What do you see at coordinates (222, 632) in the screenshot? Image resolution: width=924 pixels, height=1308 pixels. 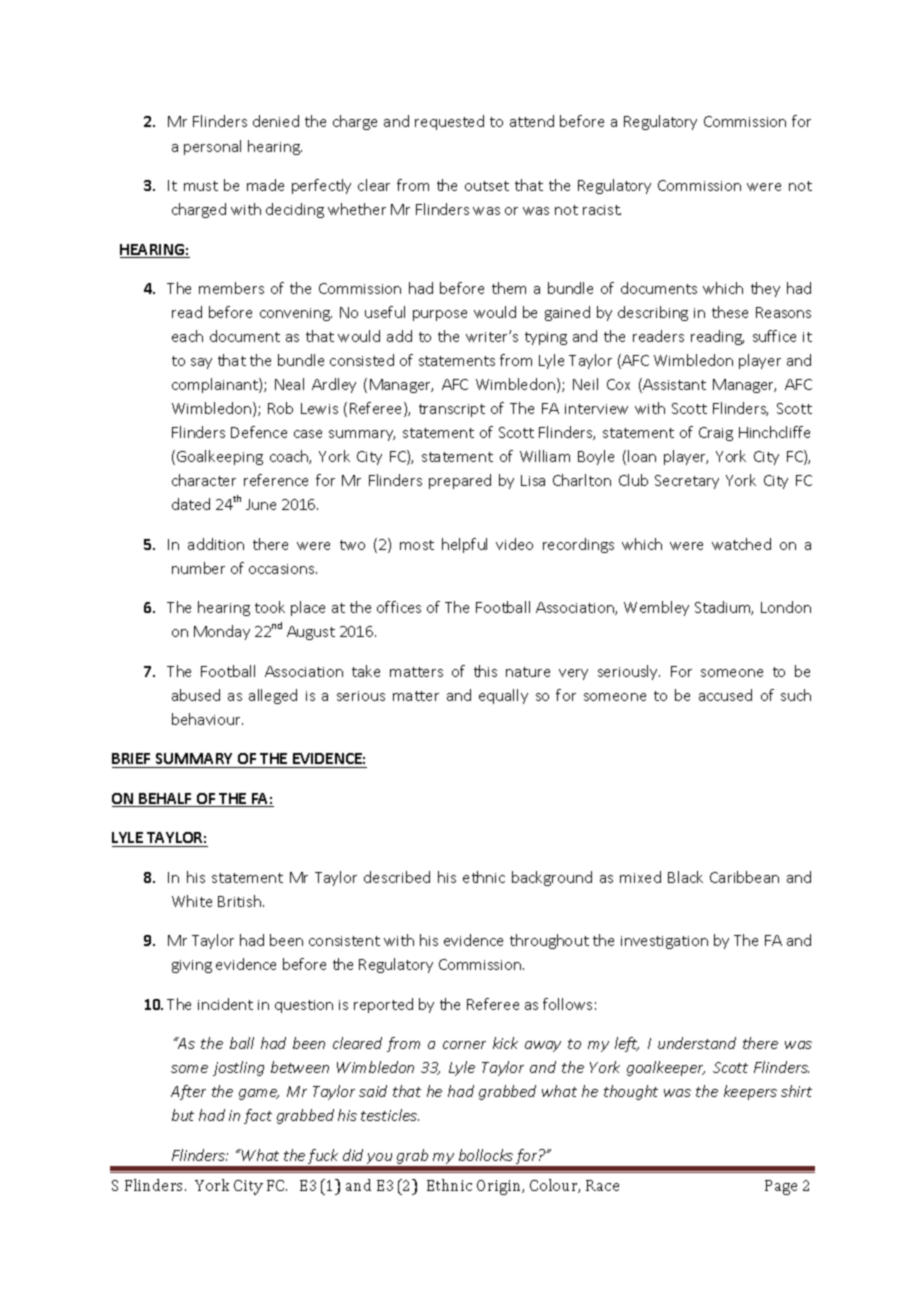 I see `Monday` at bounding box center [222, 632].
